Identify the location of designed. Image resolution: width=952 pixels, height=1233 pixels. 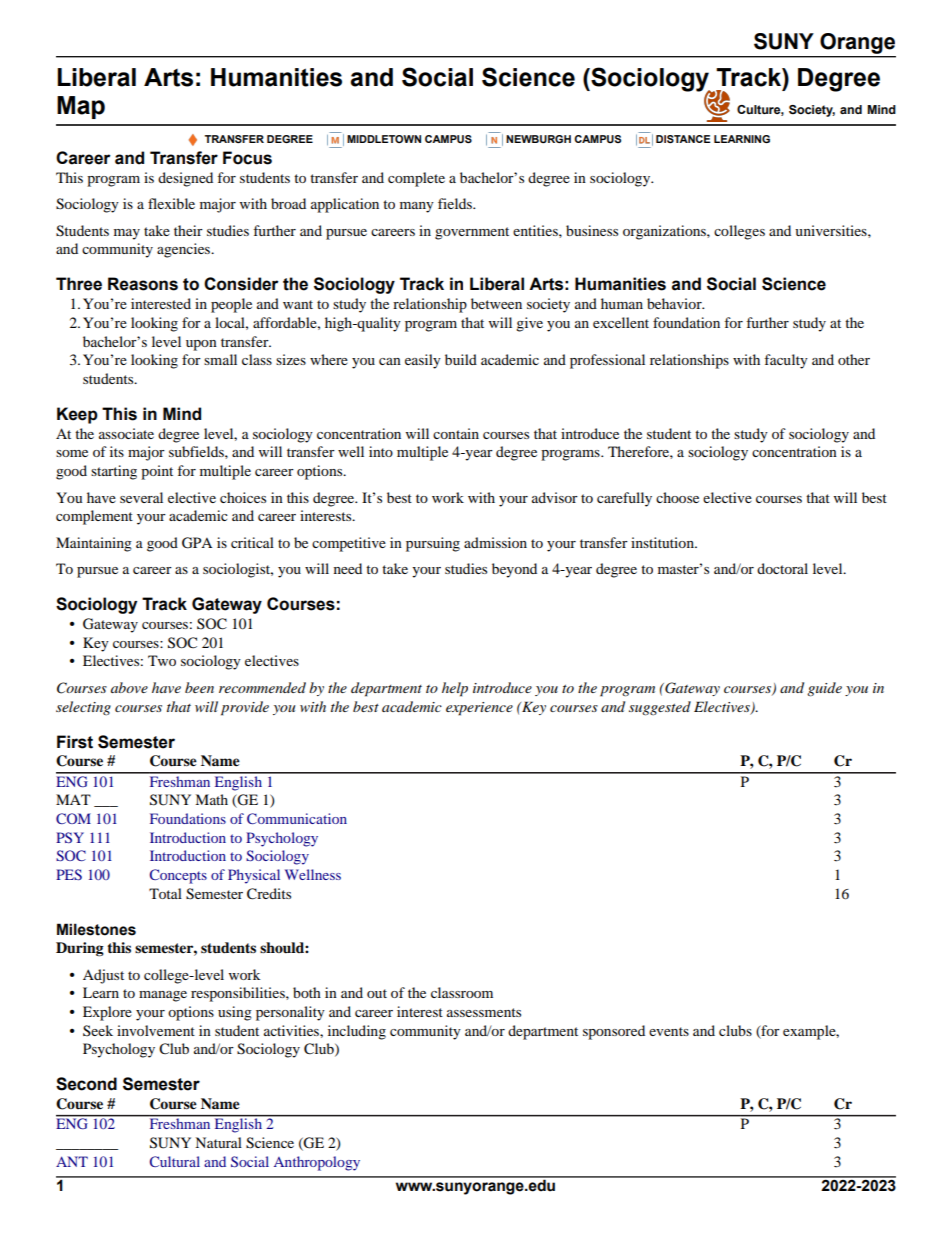
(185, 179).
